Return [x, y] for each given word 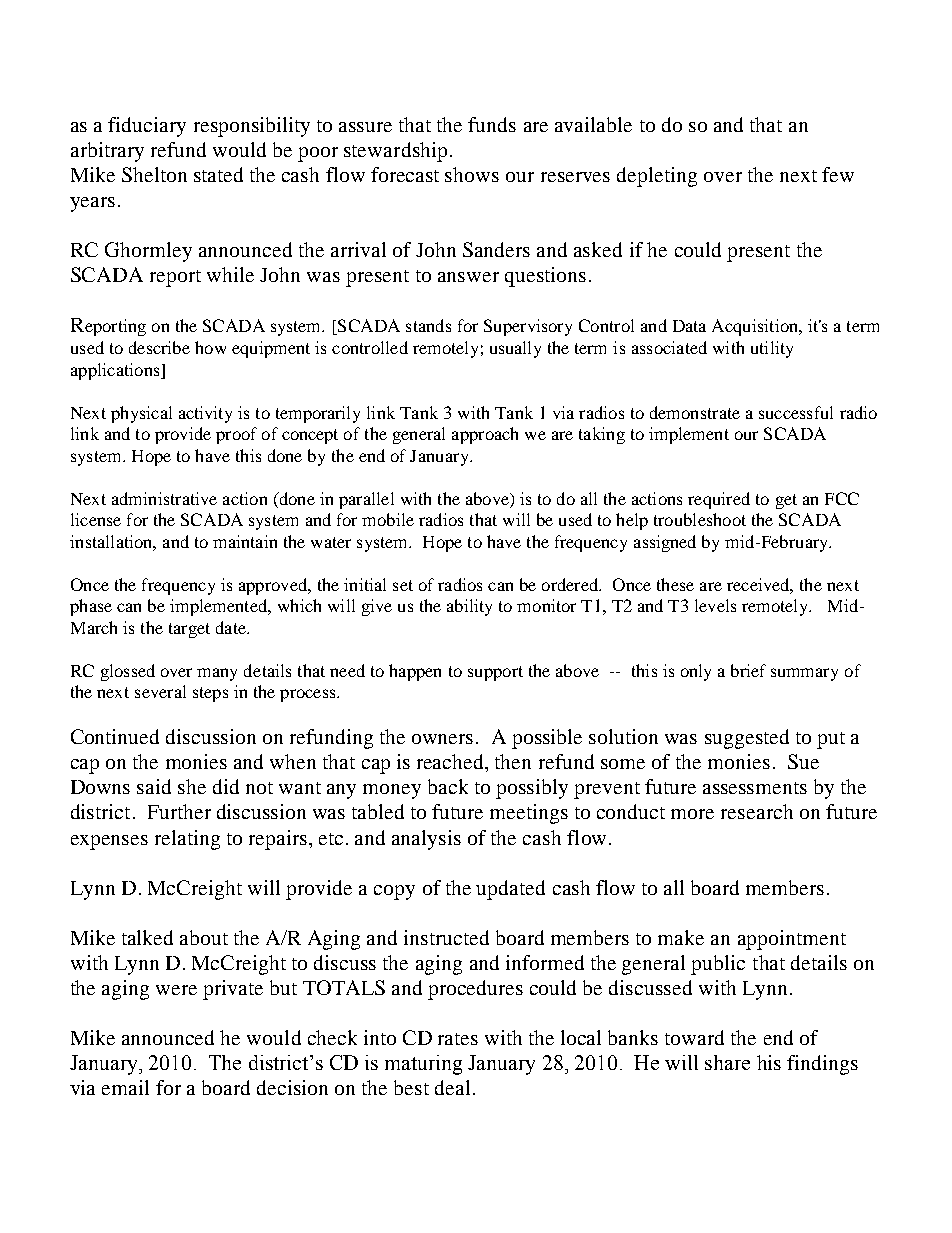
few [838, 174]
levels [715, 605]
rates [458, 1039]
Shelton [154, 174]
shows [472, 174]
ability [469, 607]
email [125, 1087]
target [189, 630]
